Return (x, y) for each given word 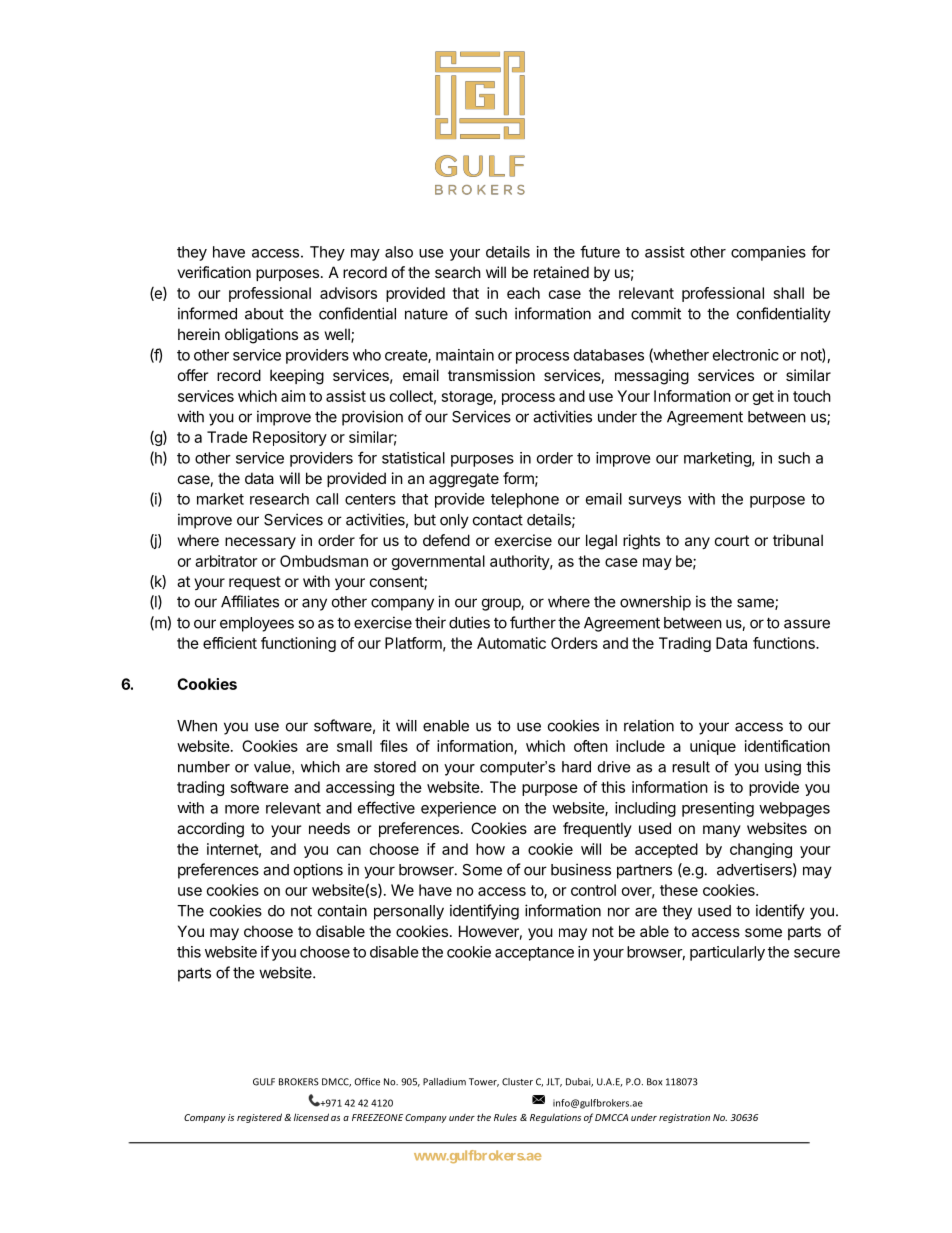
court (732, 540)
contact (498, 520)
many (722, 831)
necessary (260, 543)
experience (458, 809)
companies (768, 253)
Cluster (517, 1082)
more (242, 809)
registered (259, 1118)
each (523, 293)
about (264, 314)
